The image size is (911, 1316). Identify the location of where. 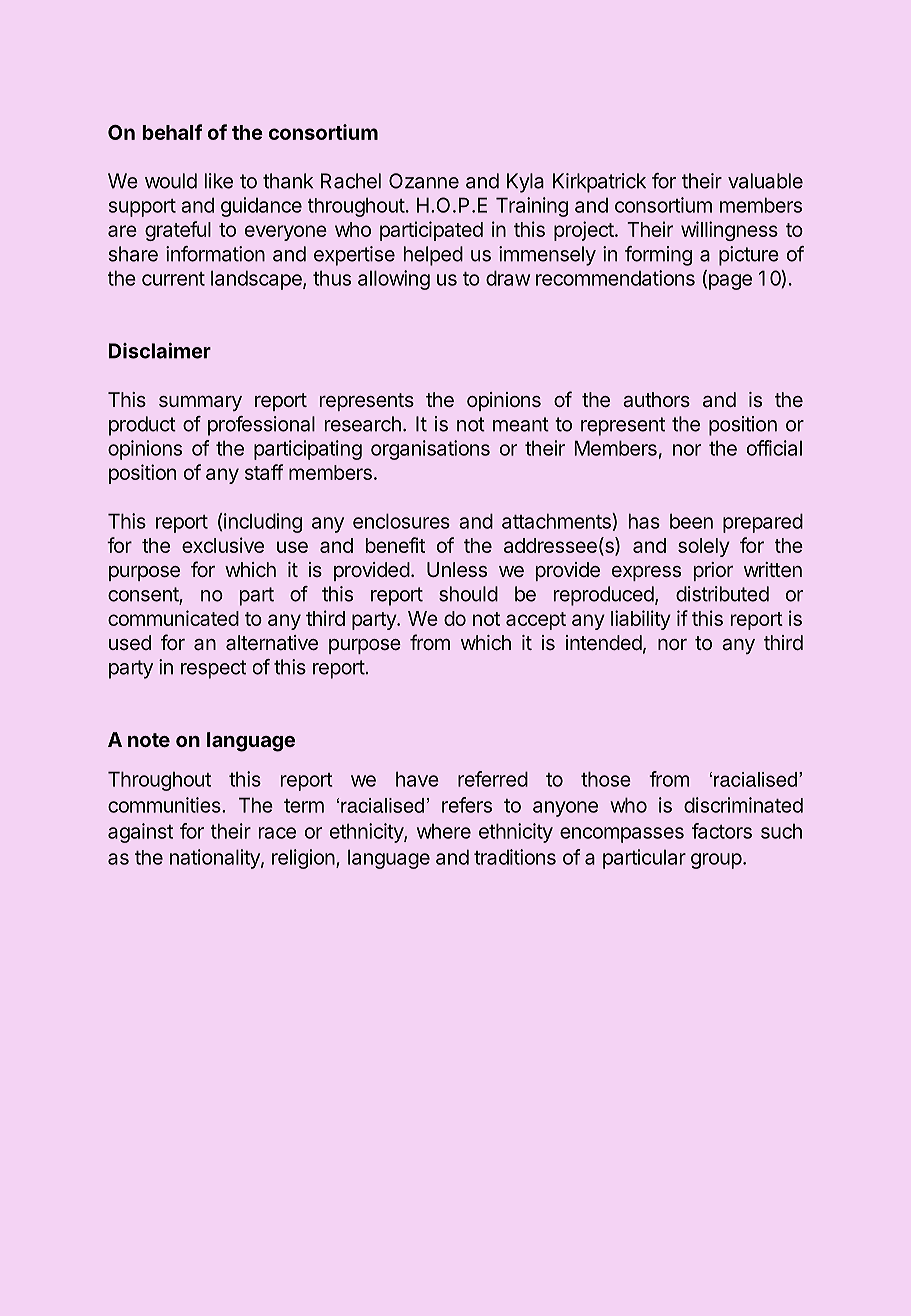
(444, 831).
